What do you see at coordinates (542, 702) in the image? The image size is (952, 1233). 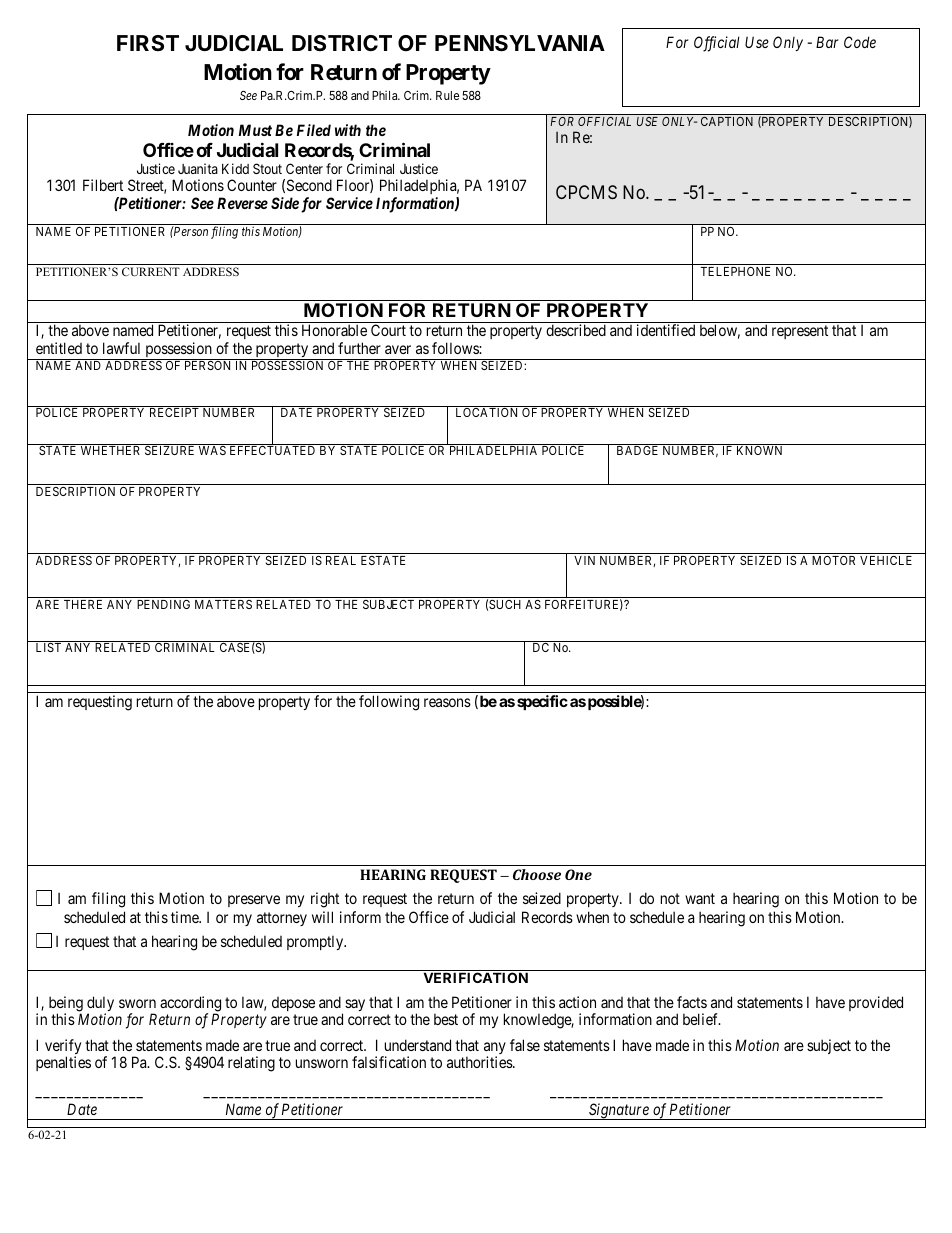 I see `specific` at bounding box center [542, 702].
